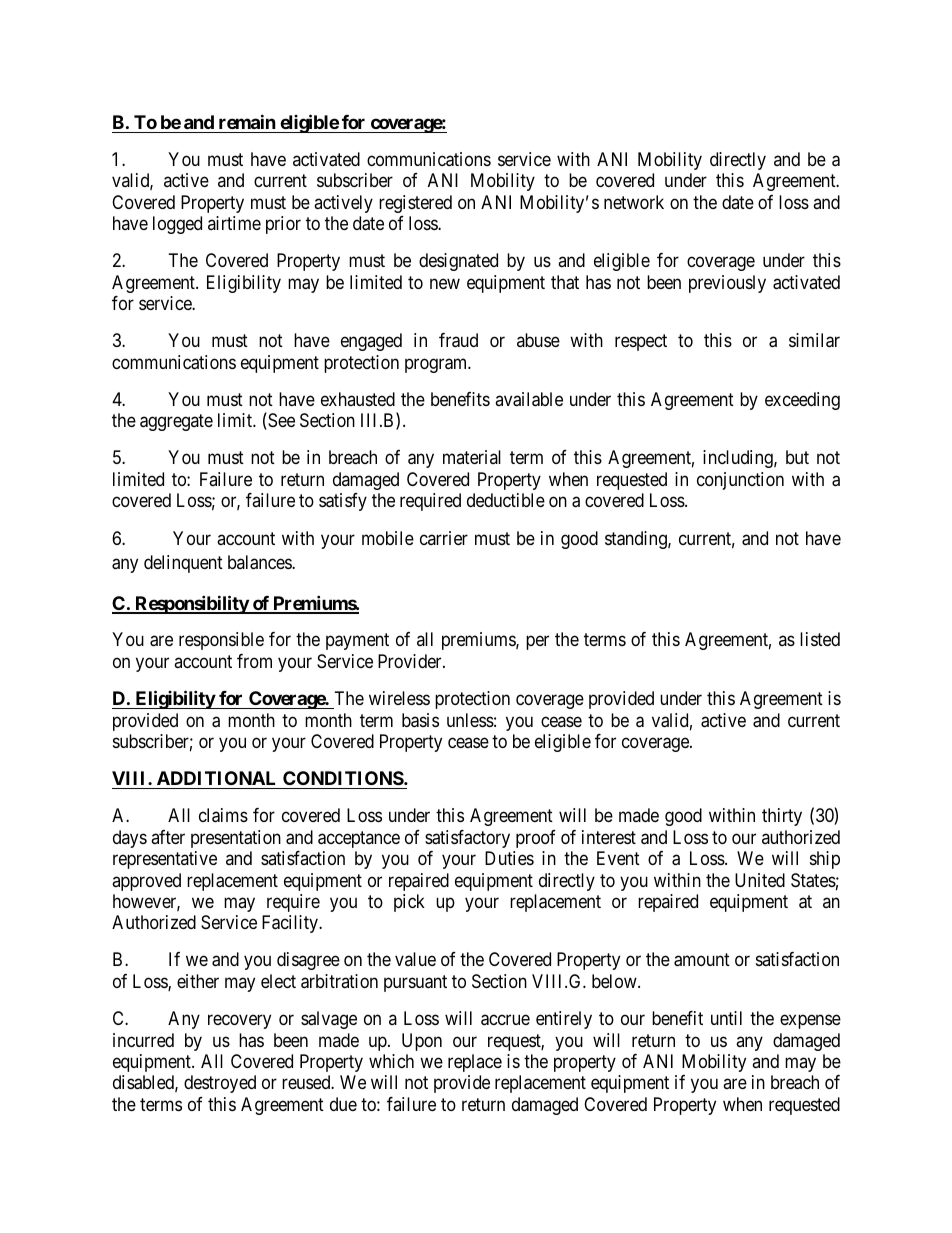 The height and width of the image is (1233, 952). What do you see at coordinates (220, 1084) in the image?
I see `destroyed` at bounding box center [220, 1084].
